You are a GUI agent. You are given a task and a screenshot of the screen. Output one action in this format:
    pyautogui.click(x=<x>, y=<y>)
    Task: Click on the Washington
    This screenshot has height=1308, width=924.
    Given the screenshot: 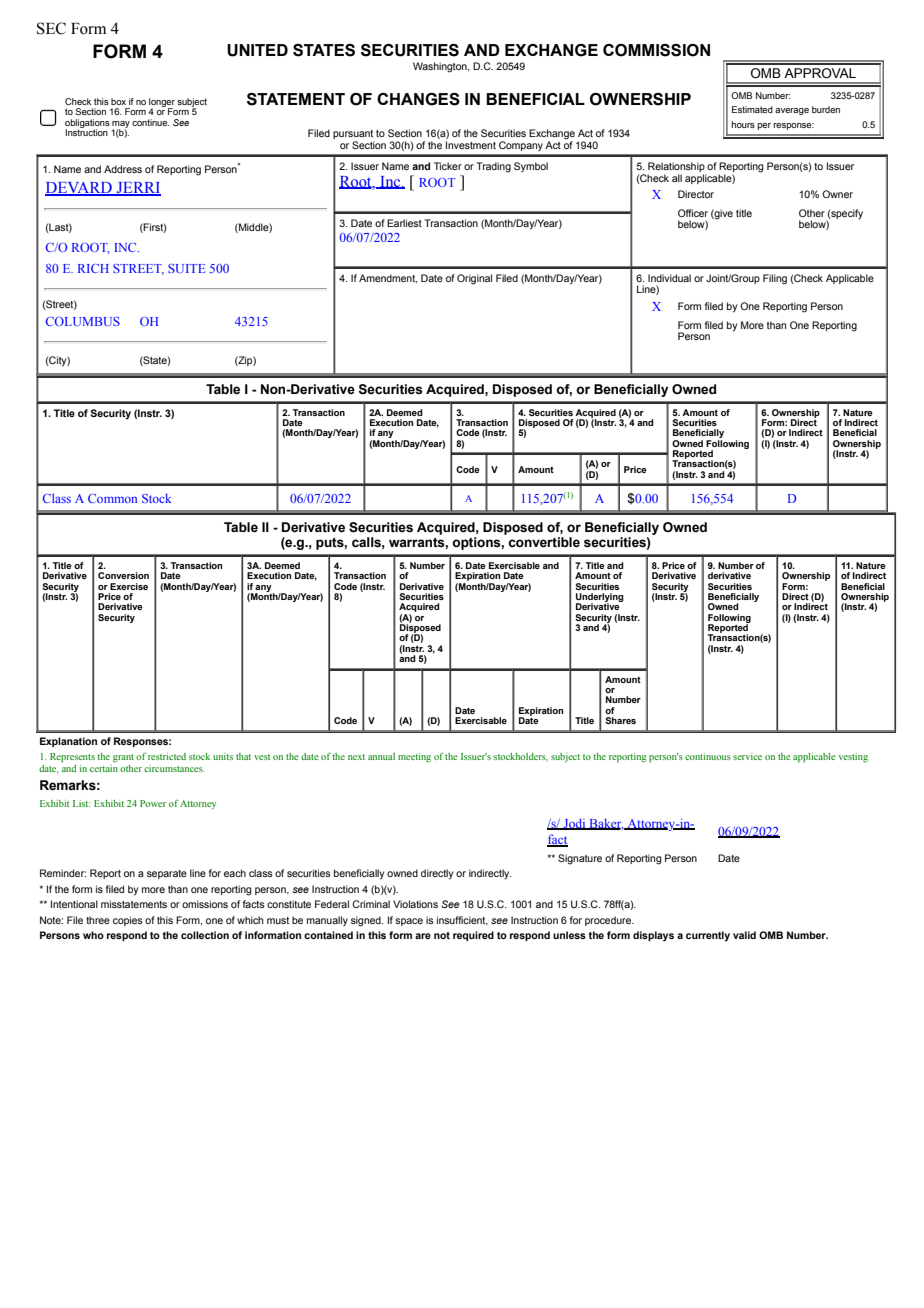 What is the action you would take?
    pyautogui.click(x=441, y=67)
